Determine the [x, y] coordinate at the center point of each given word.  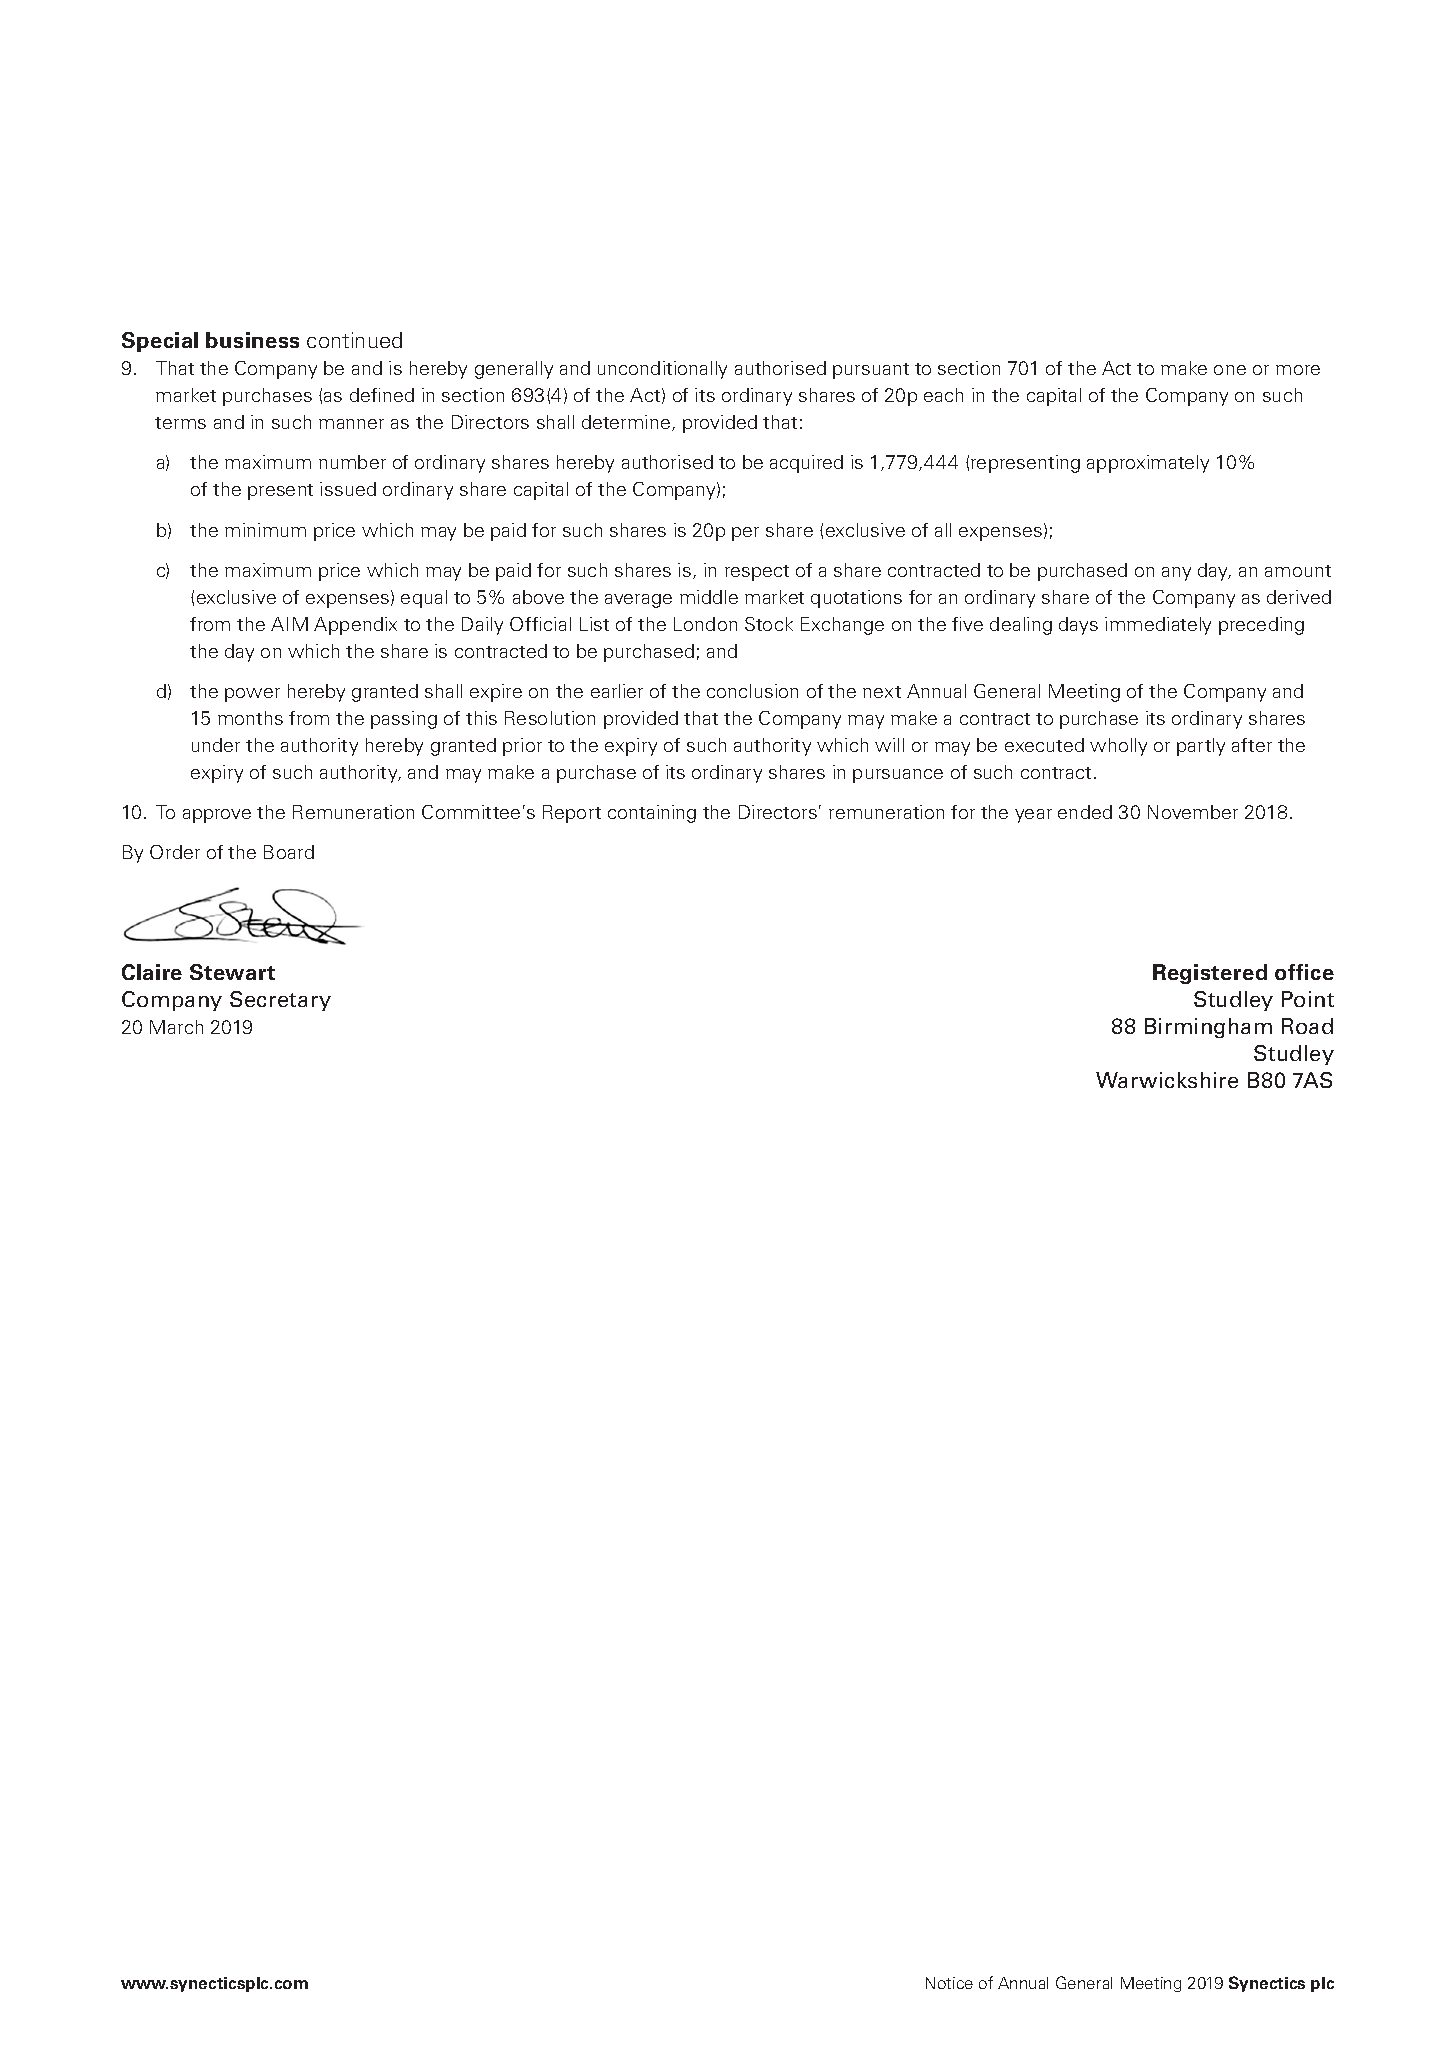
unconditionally [662, 370]
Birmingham [1208, 1028]
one [1230, 370]
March [176, 1027]
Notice [949, 1983]
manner [351, 424]
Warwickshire [1167, 1080]
